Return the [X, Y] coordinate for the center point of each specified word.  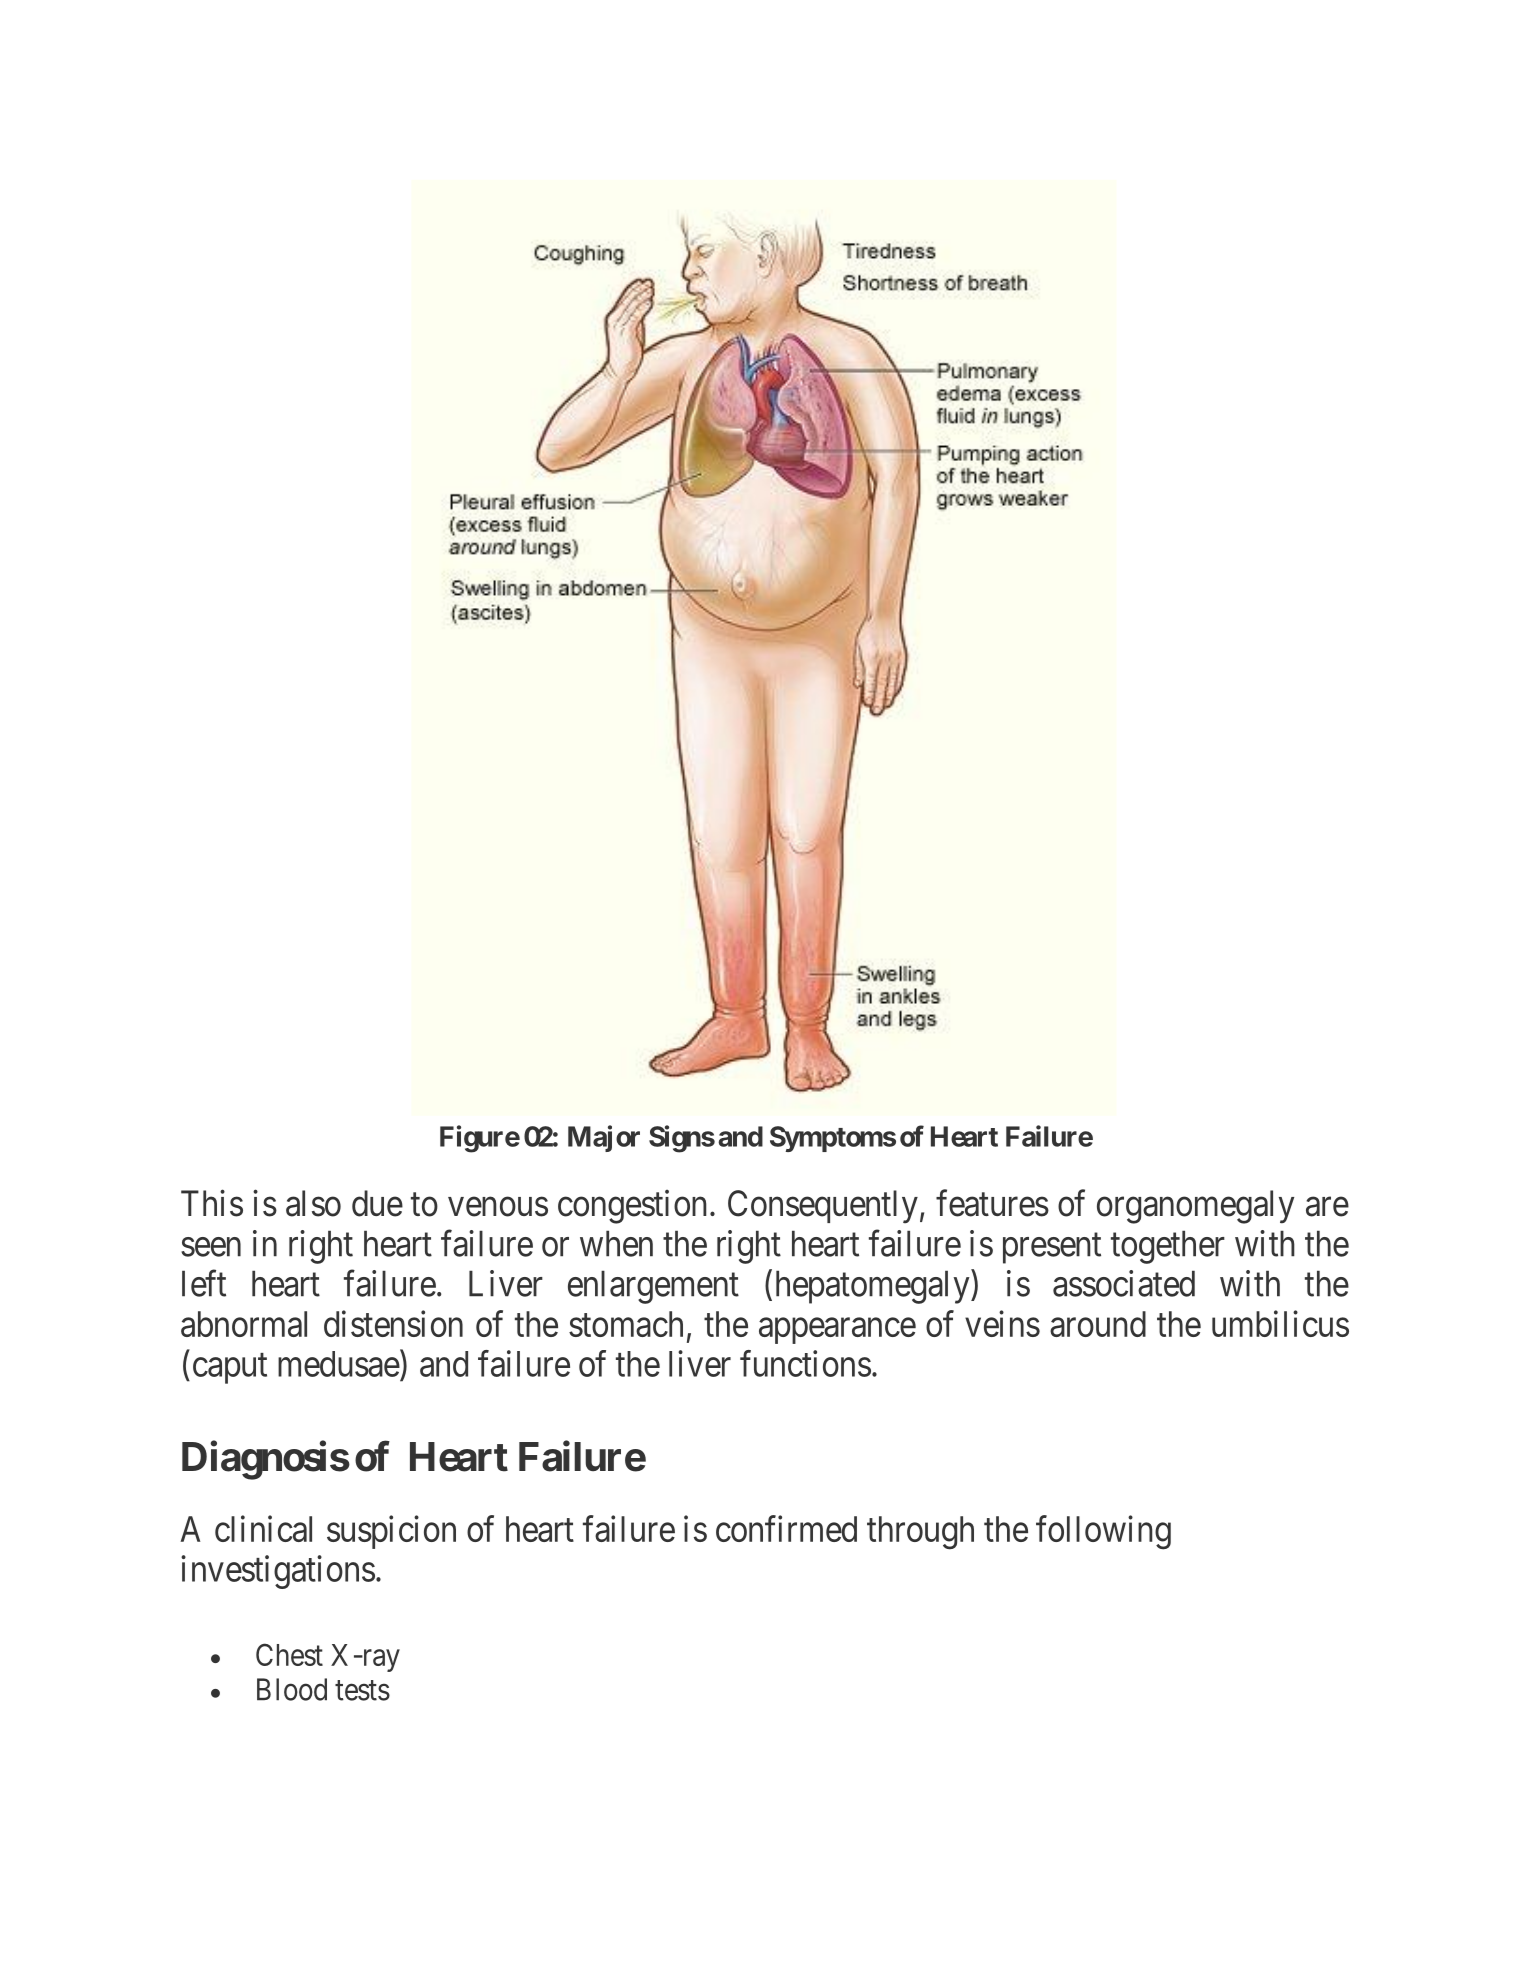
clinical [263, 1528]
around [1098, 1324]
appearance [837, 1331]
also [313, 1203]
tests [362, 1690]
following [1103, 1532]
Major [604, 1138]
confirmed [786, 1528]
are [1327, 1207]
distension [393, 1323]
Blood [292, 1689]
